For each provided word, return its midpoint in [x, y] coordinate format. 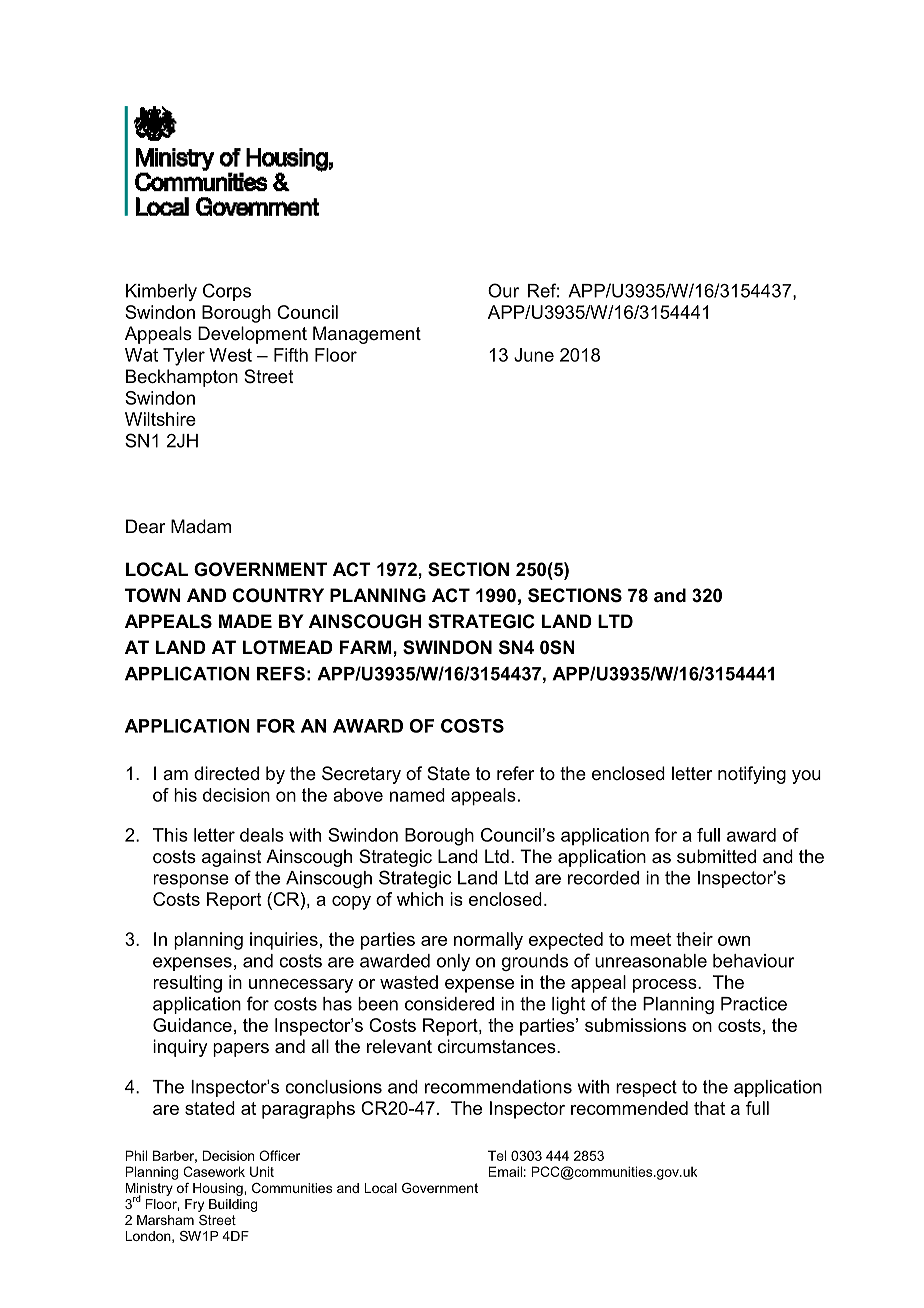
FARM [367, 647]
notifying [752, 775]
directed [226, 773]
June [534, 355]
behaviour [754, 961]
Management [367, 335]
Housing [219, 1189]
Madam [201, 526]
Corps [227, 292]
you [806, 777]
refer [515, 773]
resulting [188, 984]
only [453, 962]
